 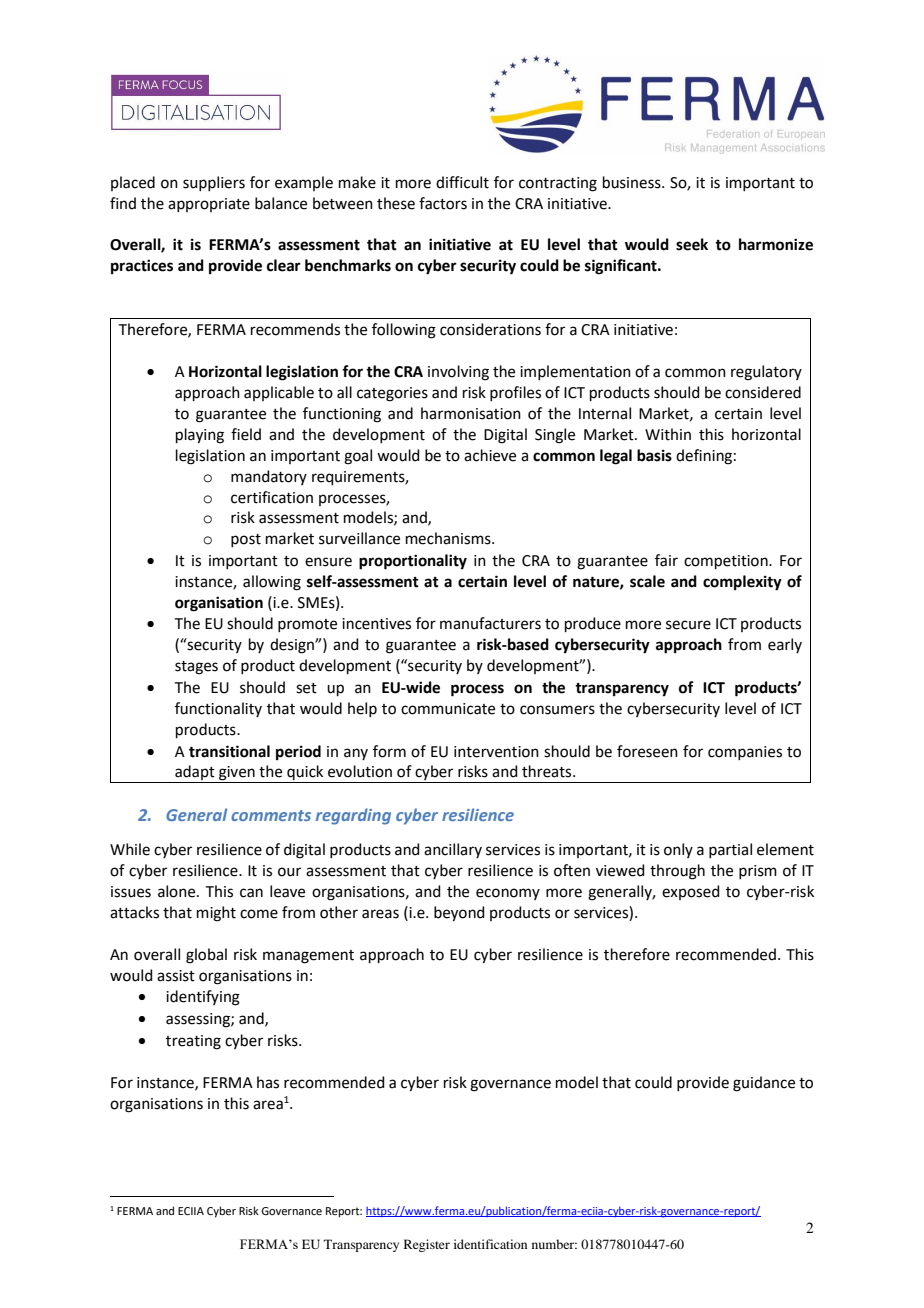 I want to click on has, so click(x=268, y=1082).
